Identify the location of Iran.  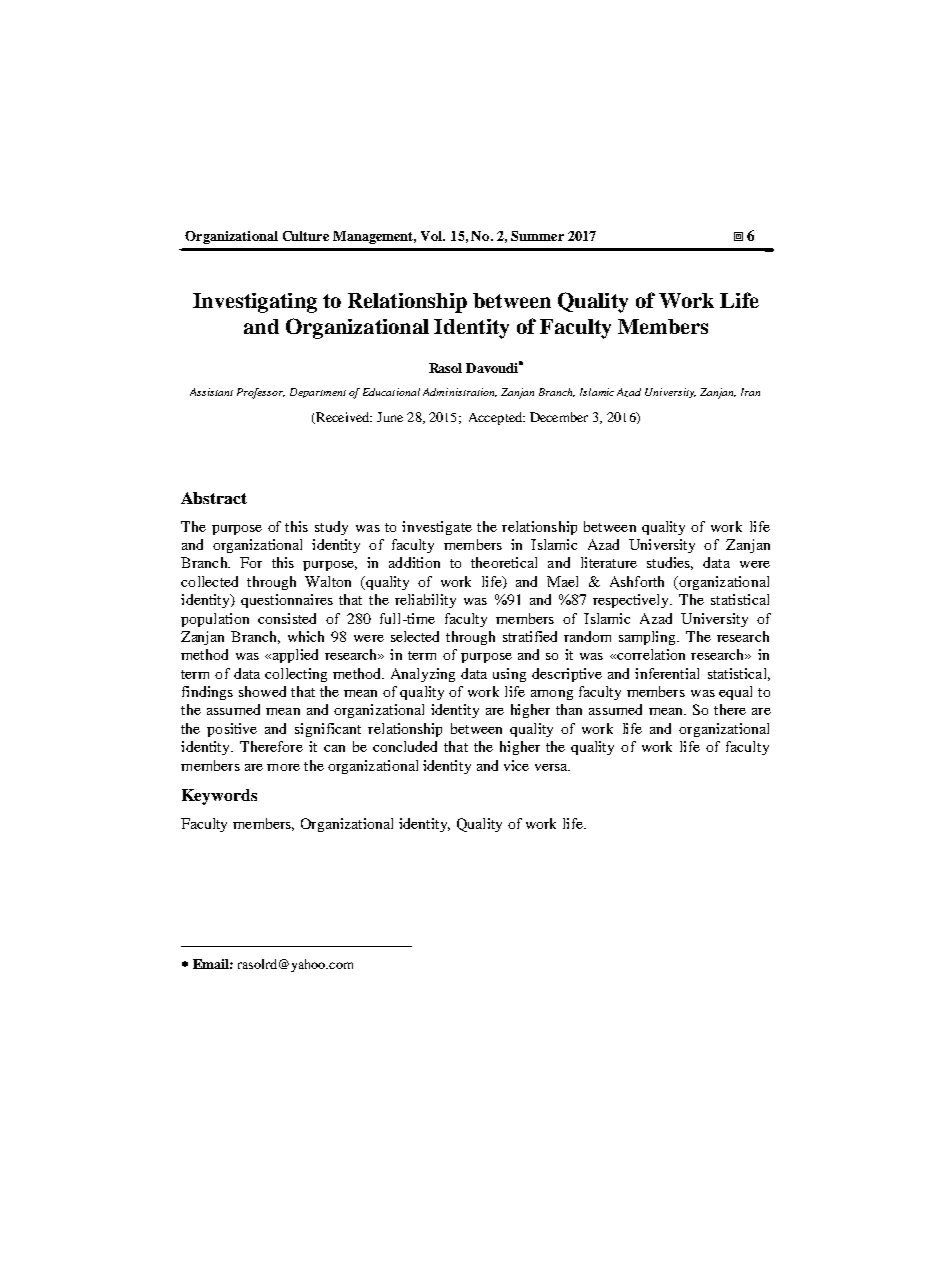
(750, 392).
